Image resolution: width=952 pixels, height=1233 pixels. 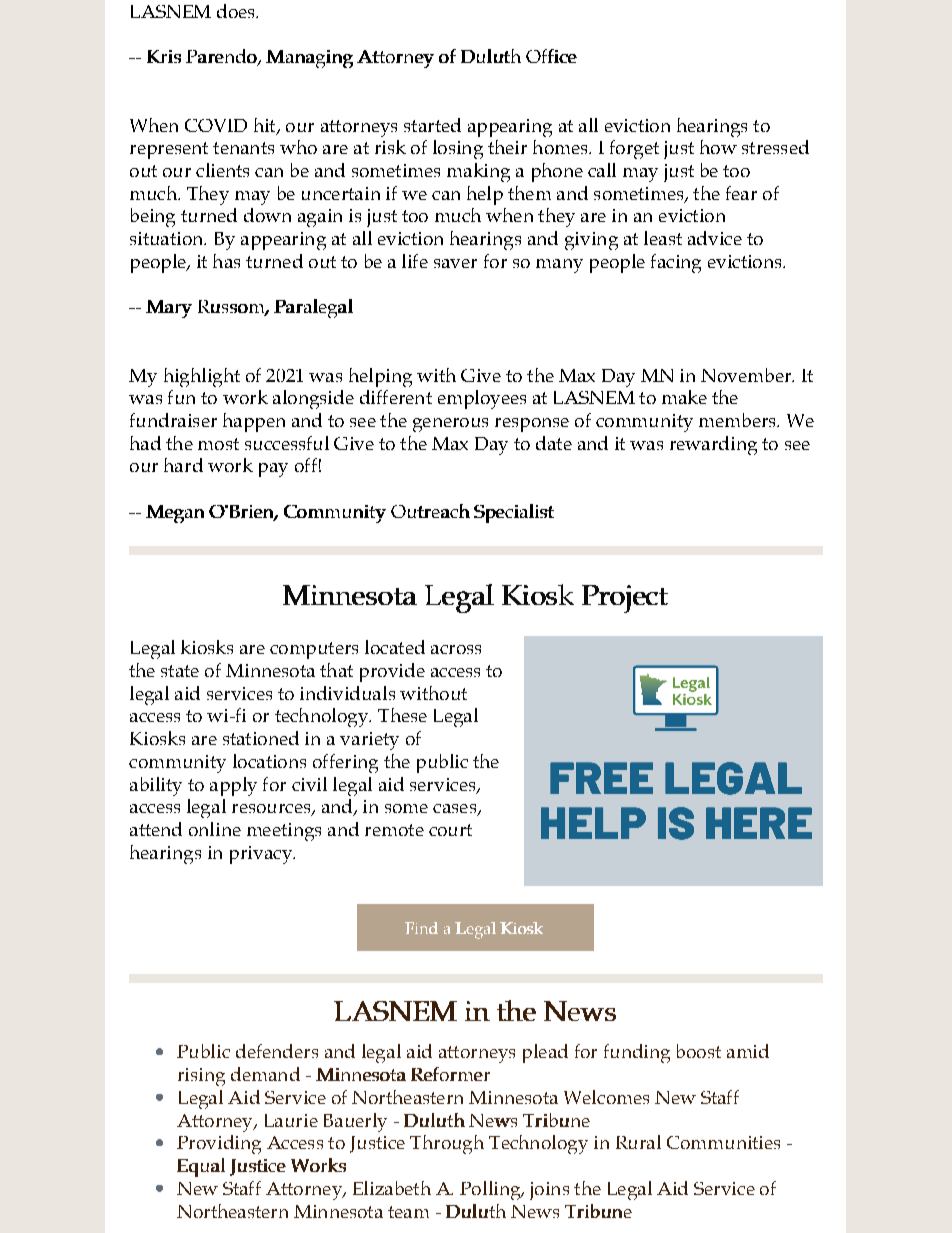 I want to click on started, so click(x=432, y=125).
